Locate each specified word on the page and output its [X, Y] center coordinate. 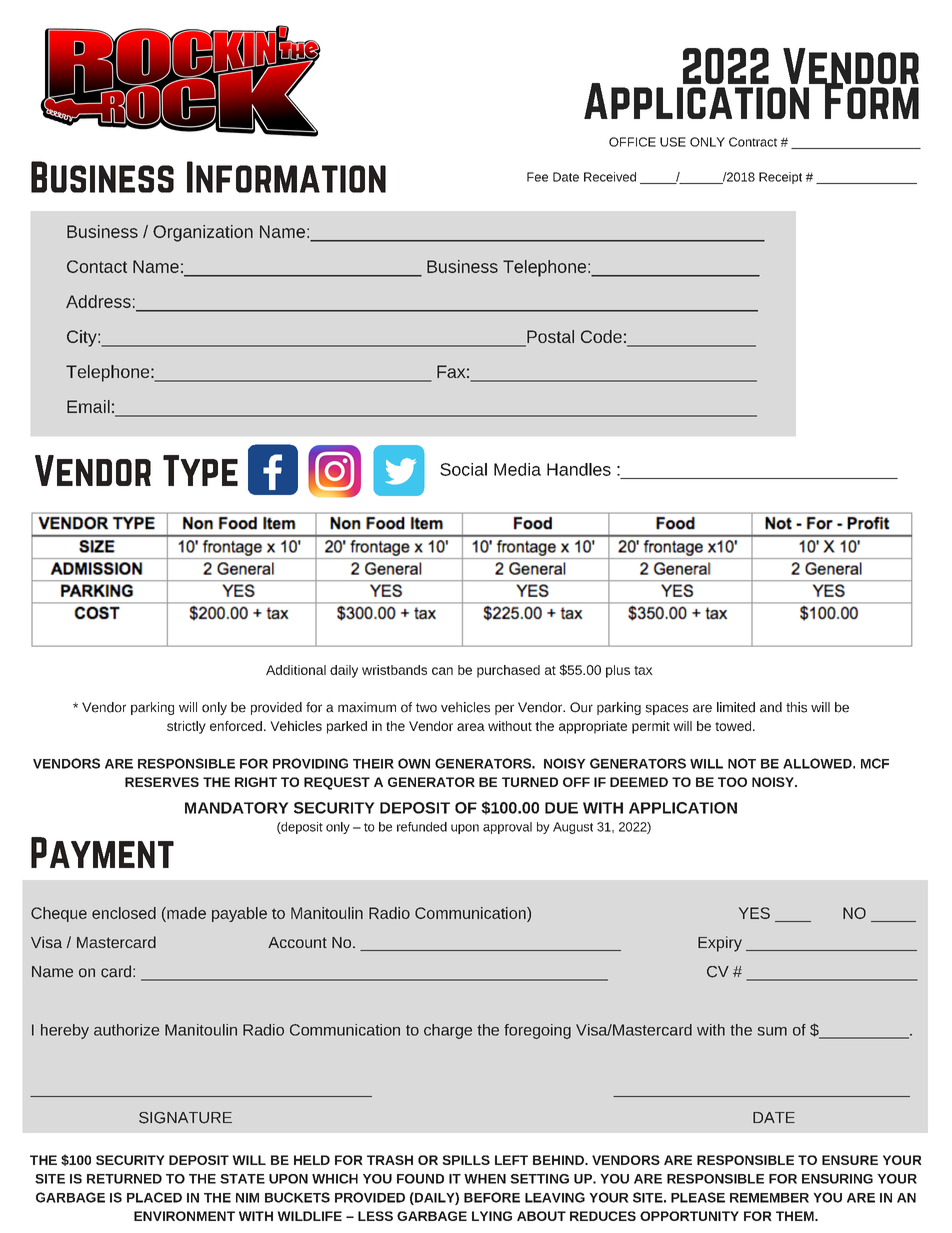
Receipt [780, 178]
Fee [537, 177]
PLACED [154, 1197]
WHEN [485, 1179]
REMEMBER [769, 1198]
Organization [203, 233]
